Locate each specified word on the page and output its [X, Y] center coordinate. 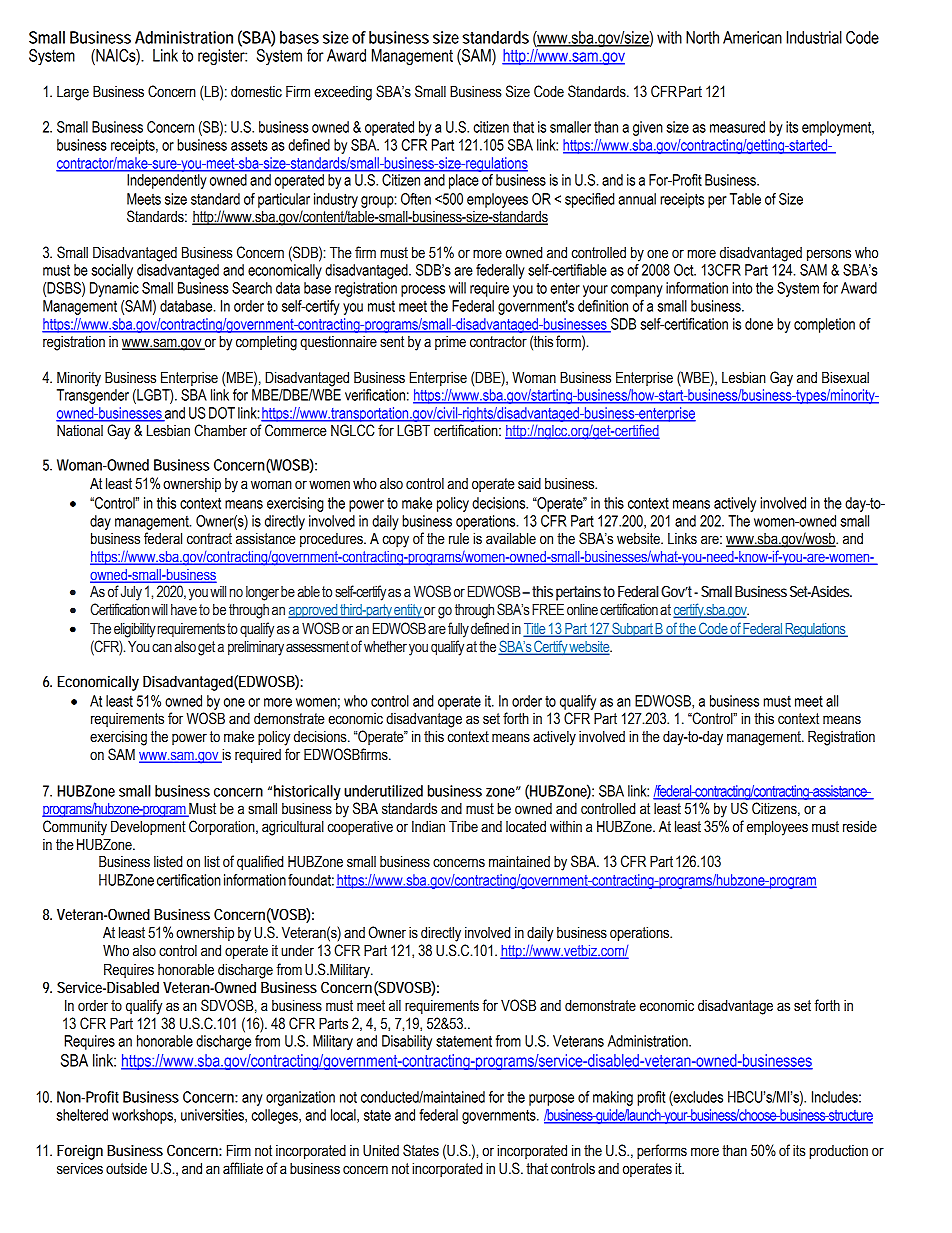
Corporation [223, 827]
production [838, 1152]
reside [860, 826]
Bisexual [845, 377]
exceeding [343, 93]
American [752, 37]
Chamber [220, 430]
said [529, 483]
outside [126, 1168]
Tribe [463, 826]
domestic [256, 91]
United [381, 1150]
